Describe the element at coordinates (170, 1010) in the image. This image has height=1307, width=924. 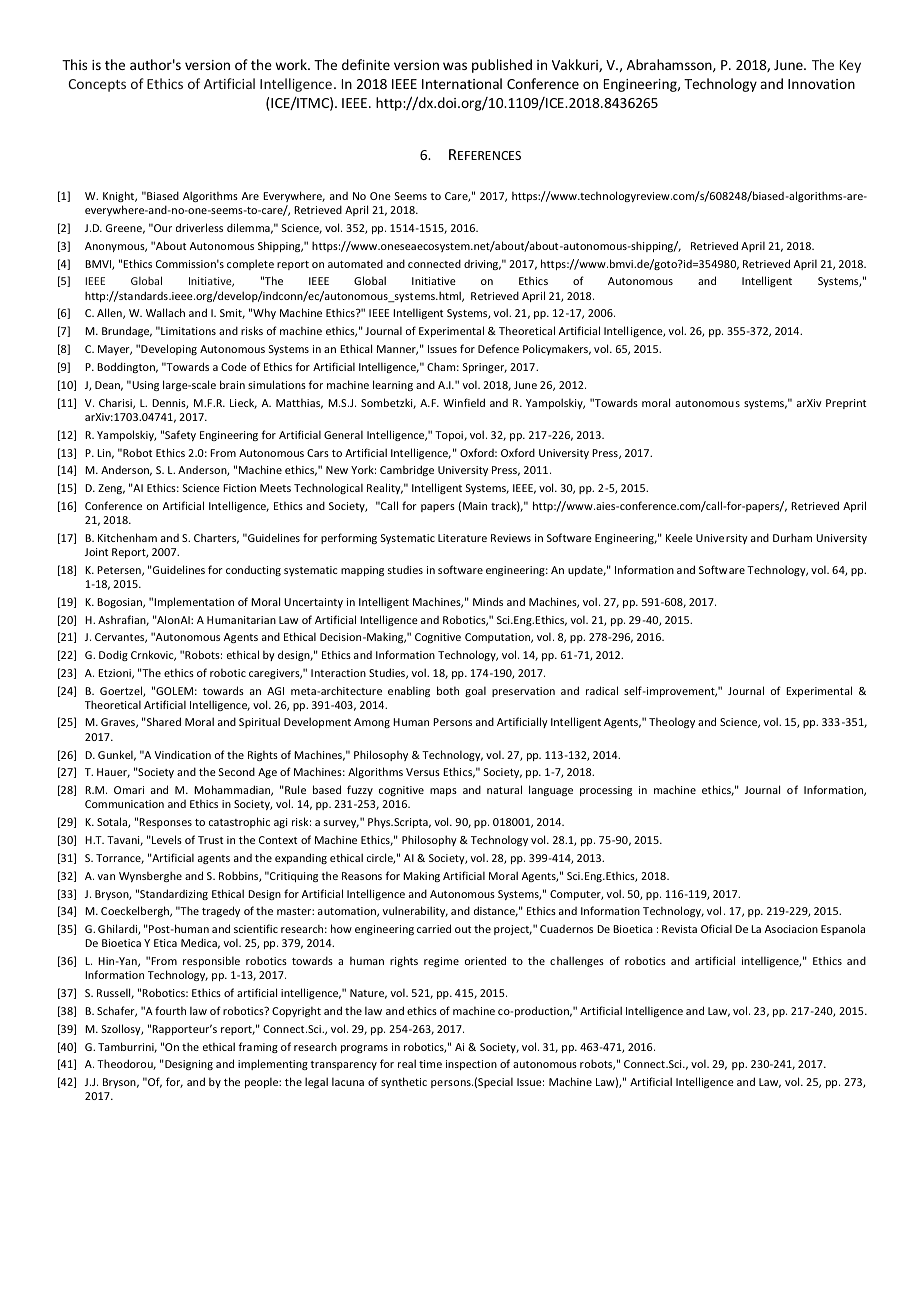
I see `fourth` at that location.
